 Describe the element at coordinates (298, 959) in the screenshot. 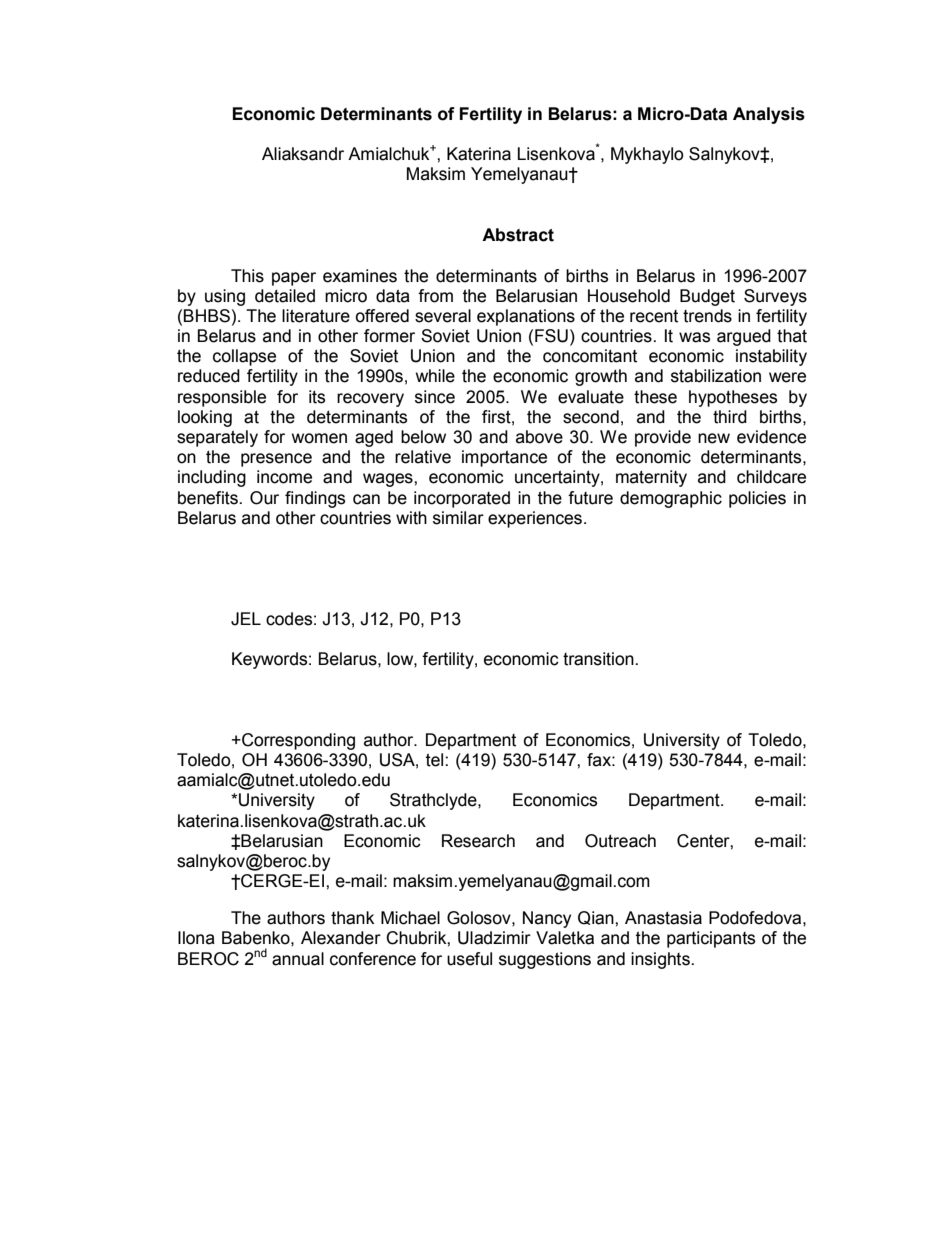

I see `annual` at that location.
